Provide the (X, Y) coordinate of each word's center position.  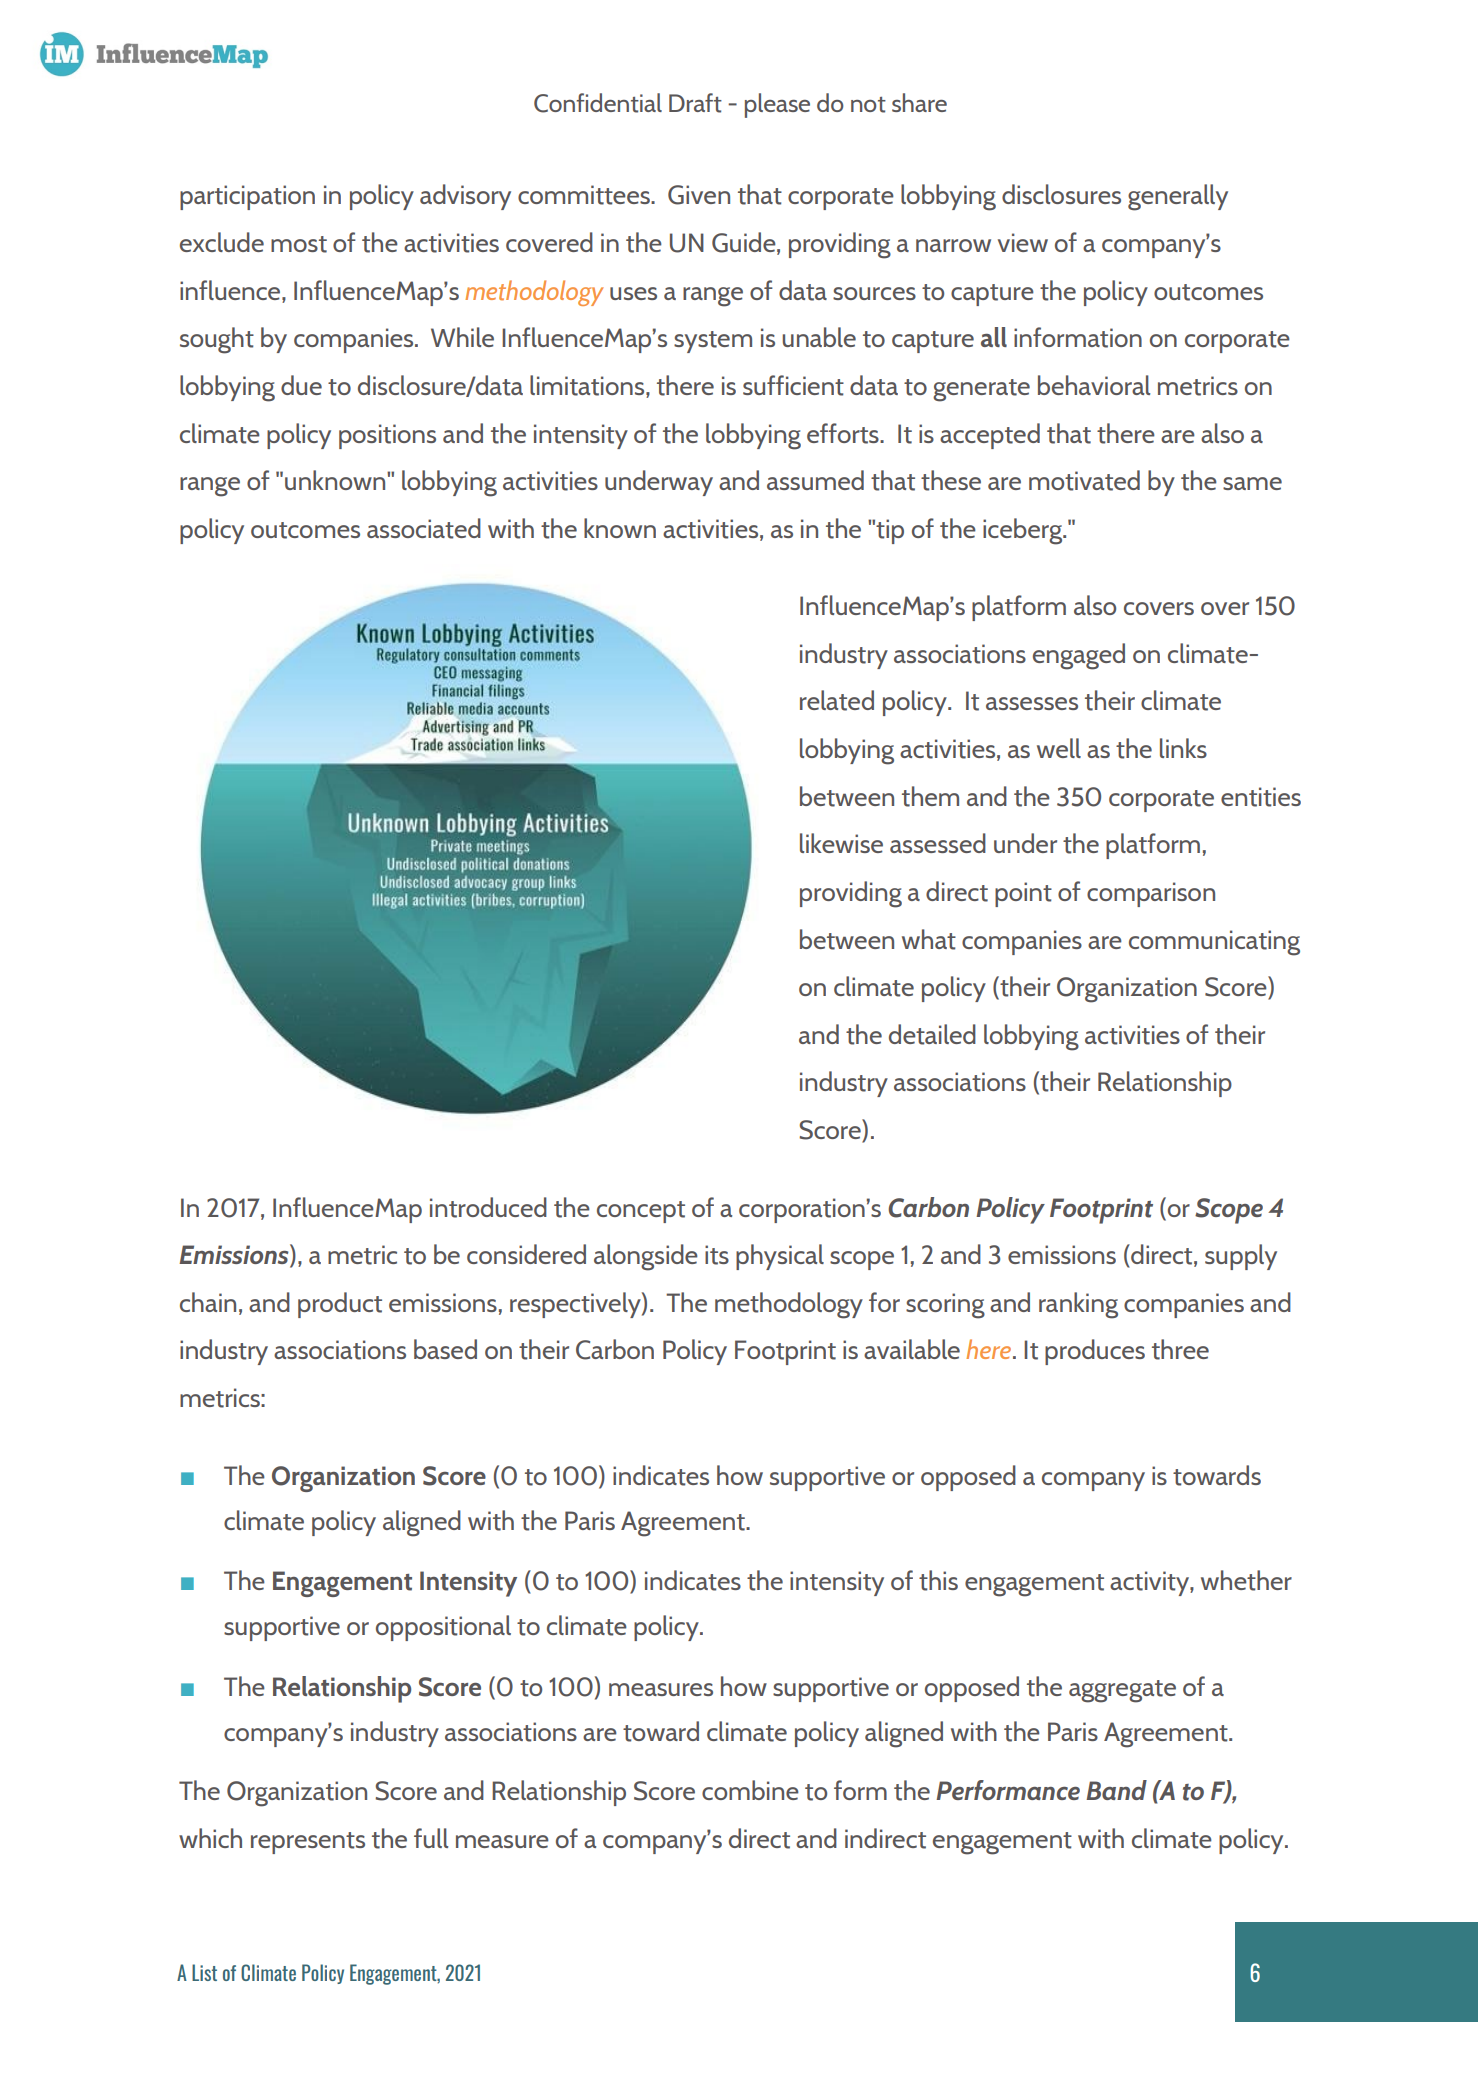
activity (1150, 1583)
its (717, 1255)
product (340, 1305)
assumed (815, 480)
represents (308, 1843)
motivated (1084, 480)
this (938, 1580)
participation (247, 197)
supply (1241, 1257)
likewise (841, 843)
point (1023, 894)
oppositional (443, 1628)
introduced (488, 1207)
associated (424, 528)
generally (1178, 197)
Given (699, 195)
